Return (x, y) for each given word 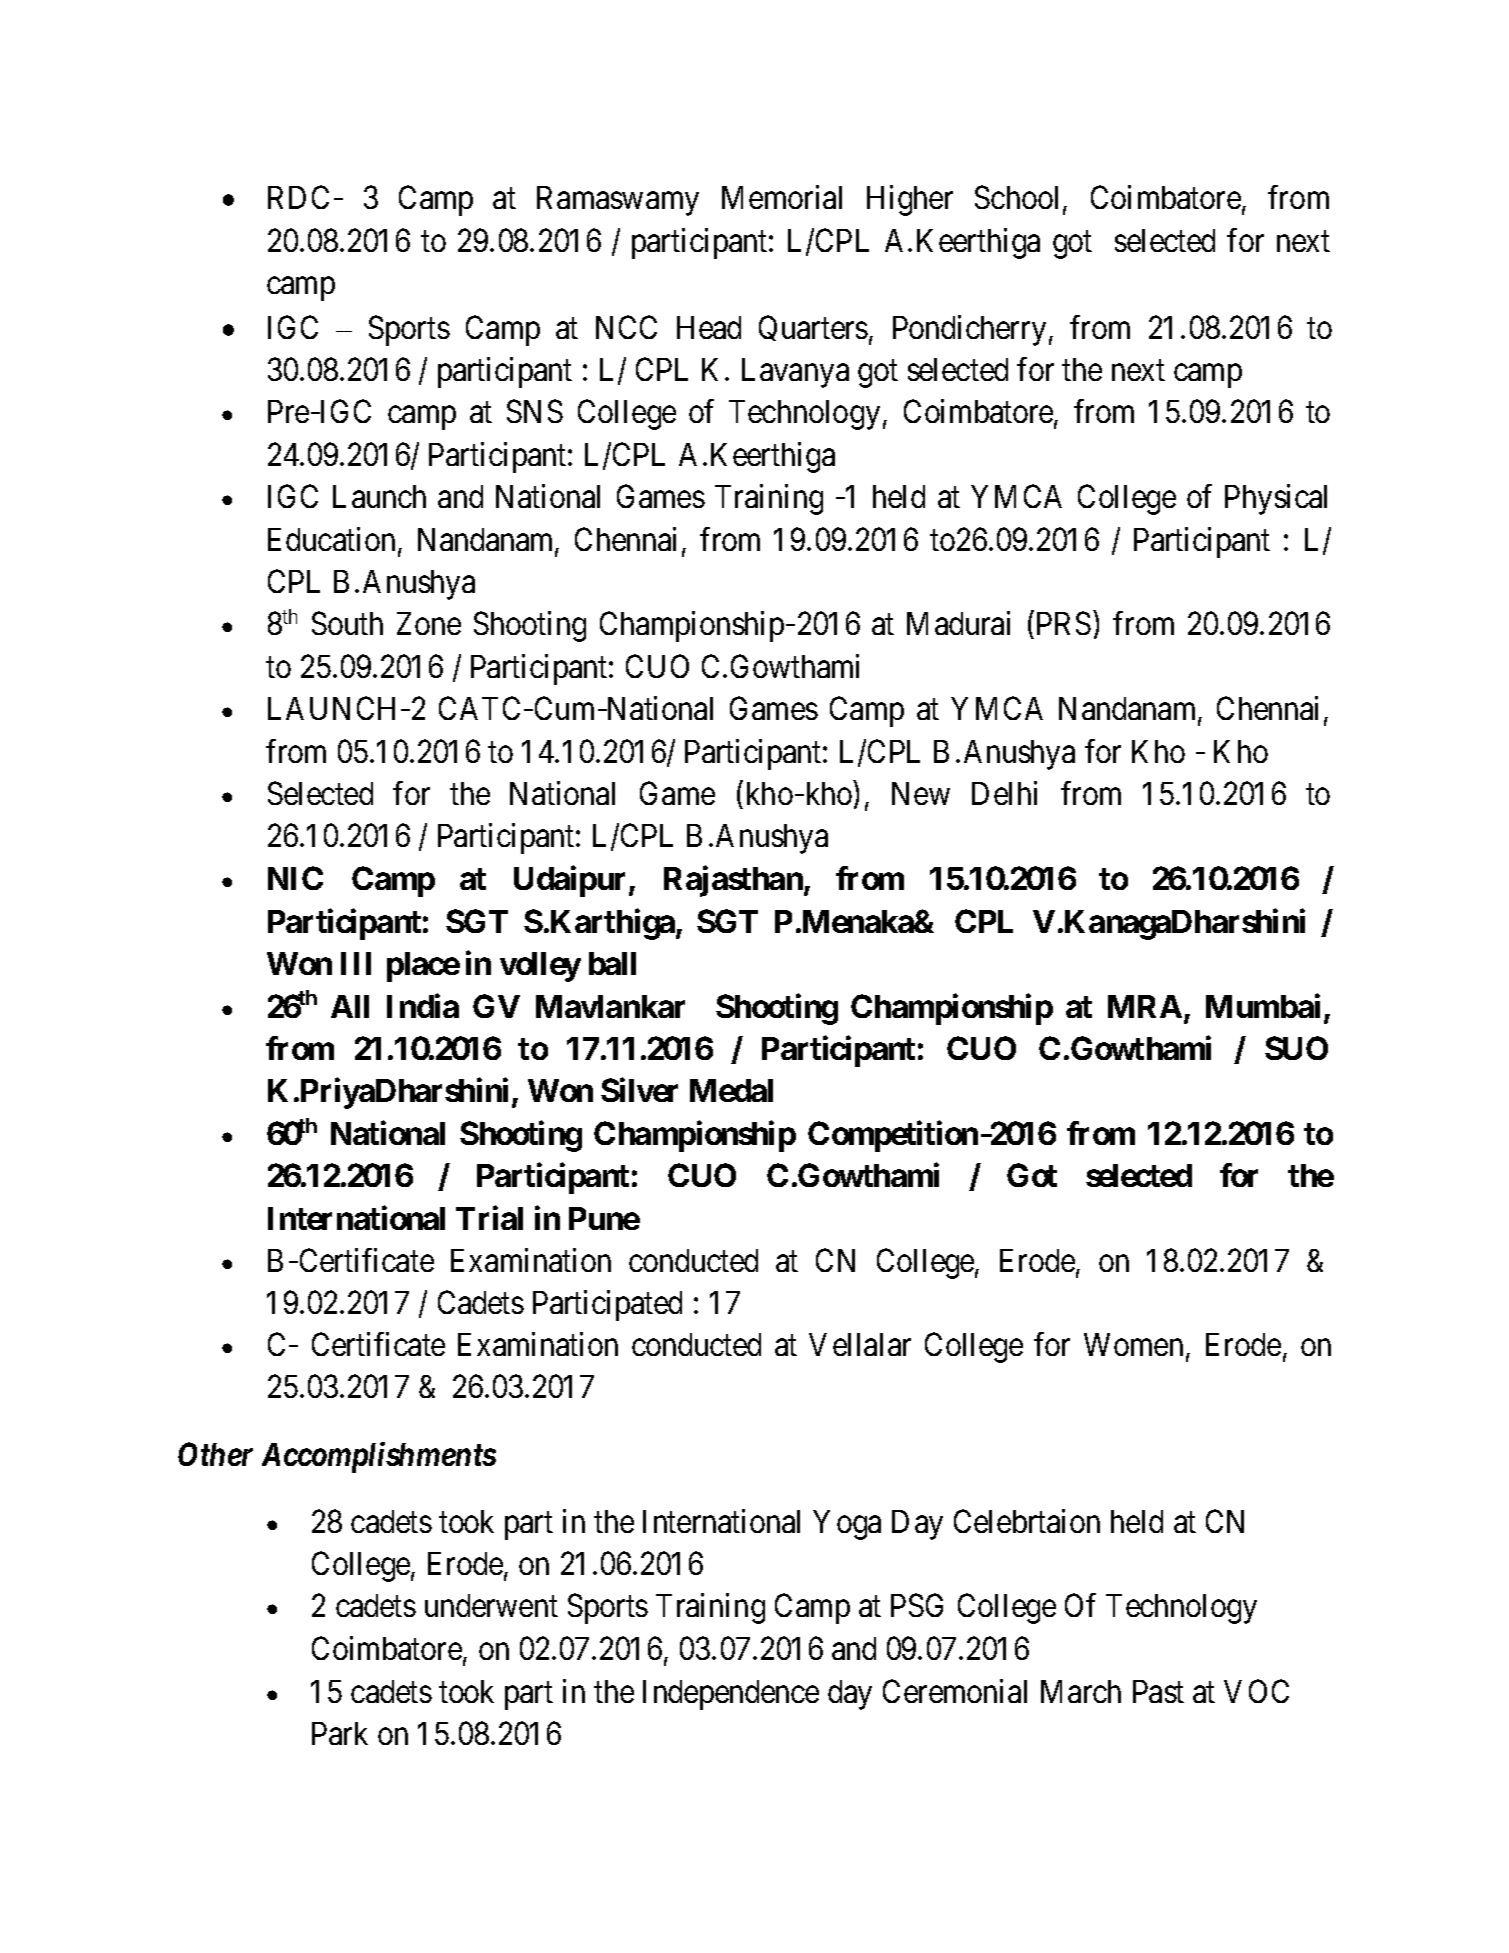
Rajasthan (734, 881)
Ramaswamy (618, 201)
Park (340, 1733)
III (356, 963)
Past (1158, 1691)
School (1019, 198)
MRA (1145, 1006)
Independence (731, 1695)
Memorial (782, 197)
